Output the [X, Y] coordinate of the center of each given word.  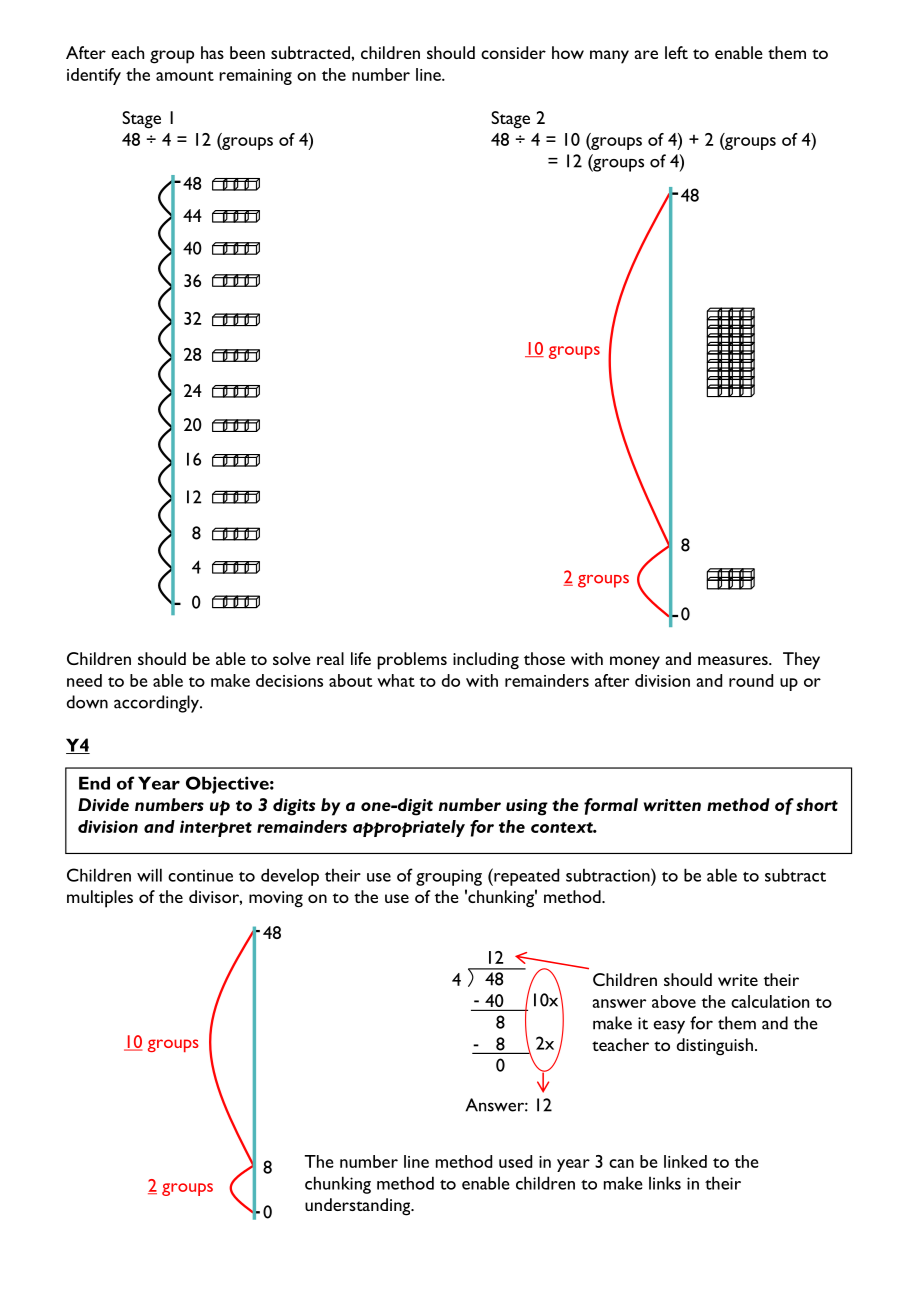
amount [185, 76]
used [515, 1161]
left [676, 52]
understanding [359, 1207]
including [486, 661]
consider [513, 52]
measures [734, 660]
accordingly [157, 704]
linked [685, 1161]
